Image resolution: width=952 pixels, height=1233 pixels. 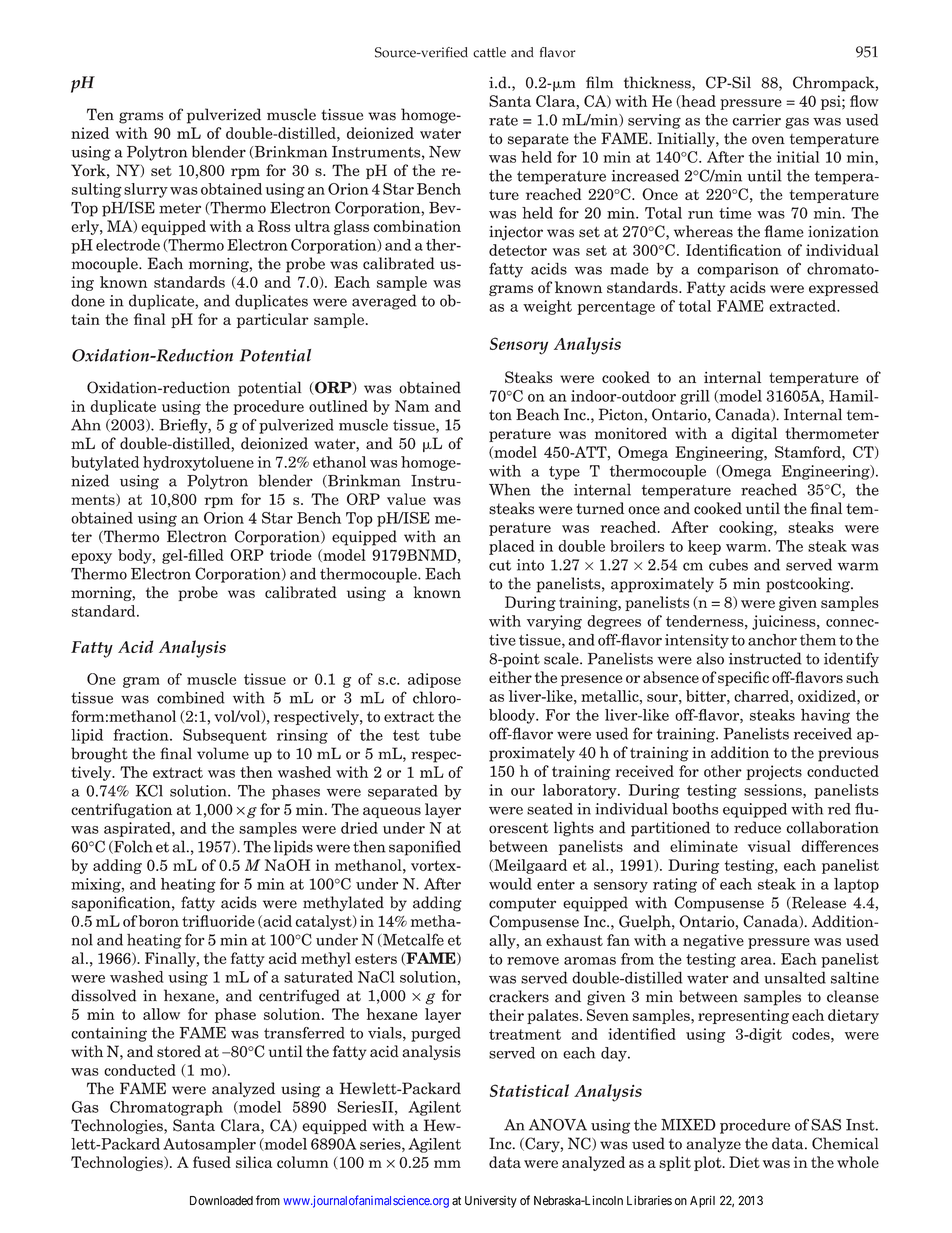 What do you see at coordinates (695, 397) in the document?
I see `grill` at bounding box center [695, 397].
